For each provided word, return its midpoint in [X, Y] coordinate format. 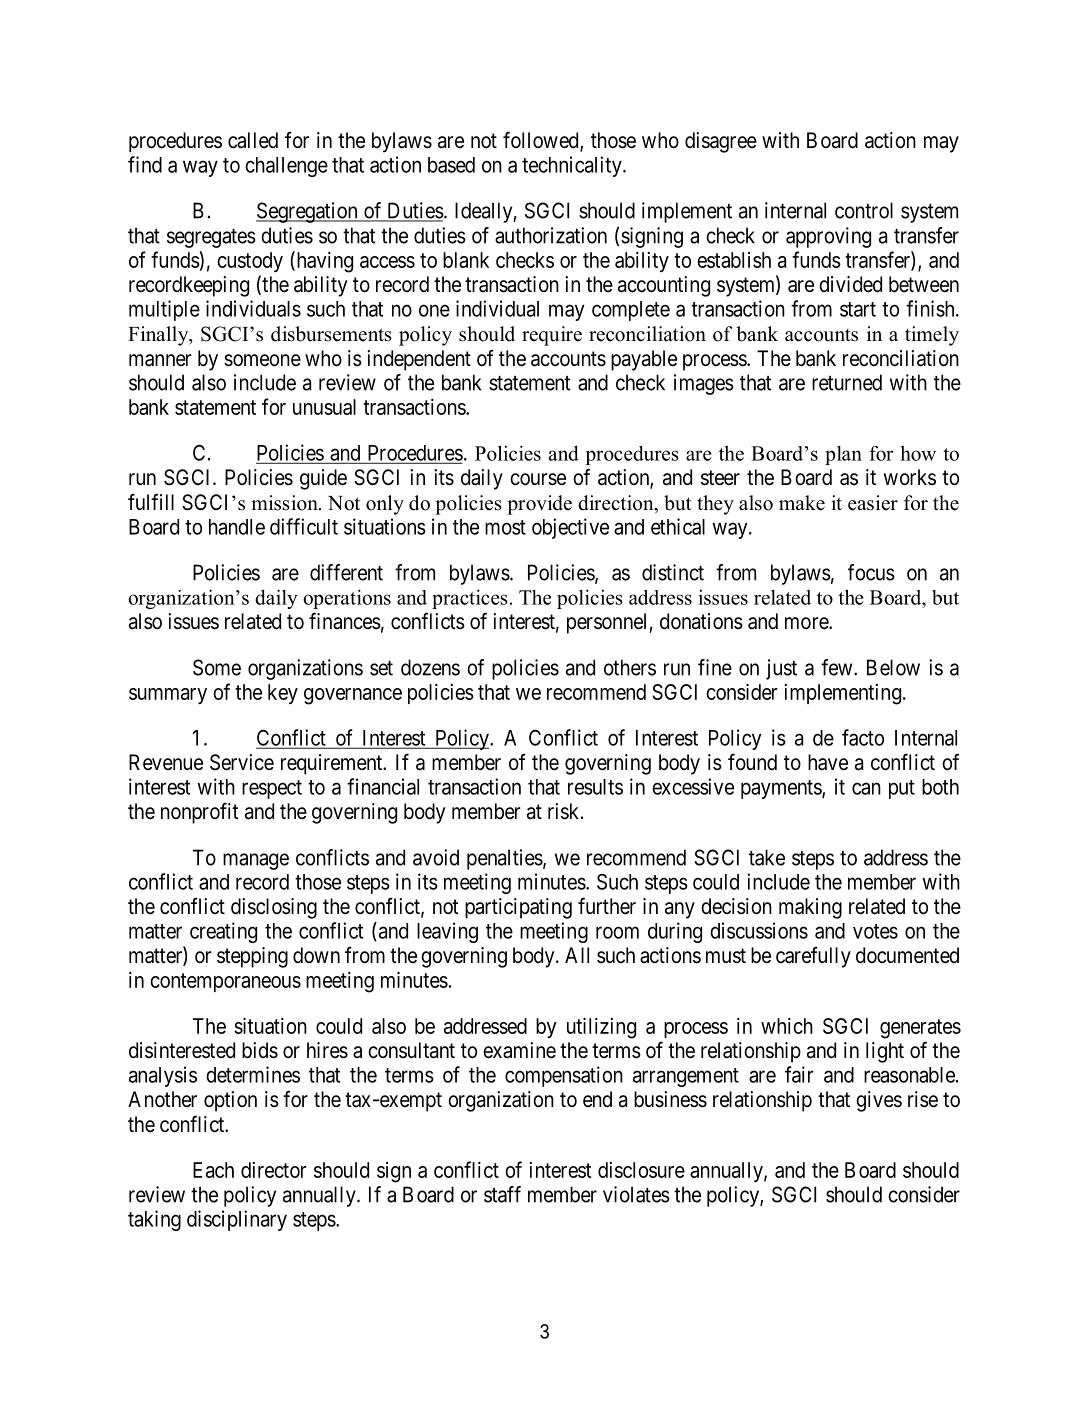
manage [256, 861]
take [767, 857]
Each [213, 1170]
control [864, 210]
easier [873, 503]
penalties [505, 859]
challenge [286, 167]
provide [539, 505]
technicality [573, 166]
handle [237, 527]
